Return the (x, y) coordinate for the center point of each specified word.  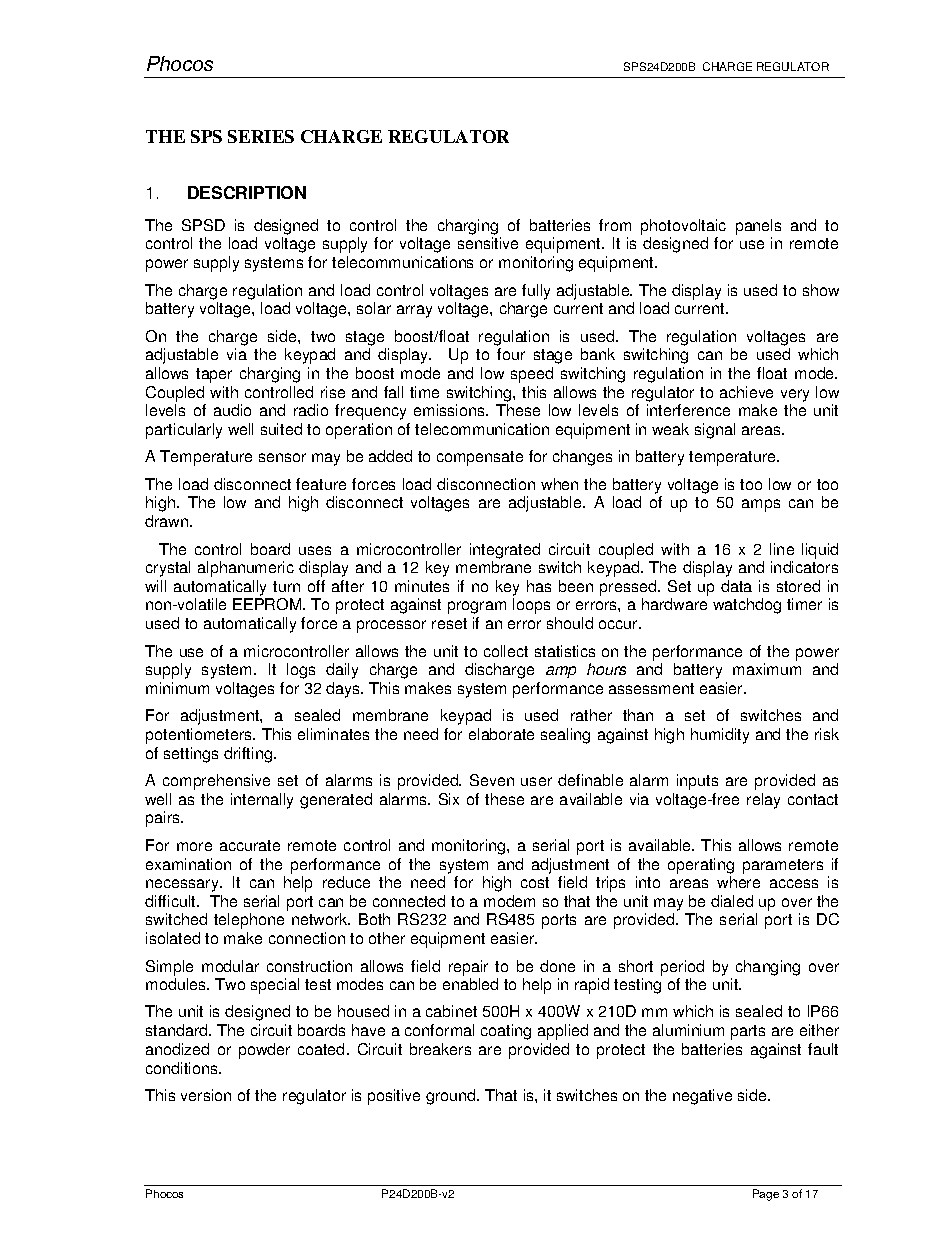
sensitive (488, 243)
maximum (767, 669)
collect (506, 651)
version (206, 1095)
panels (758, 227)
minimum (177, 688)
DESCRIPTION (247, 192)
